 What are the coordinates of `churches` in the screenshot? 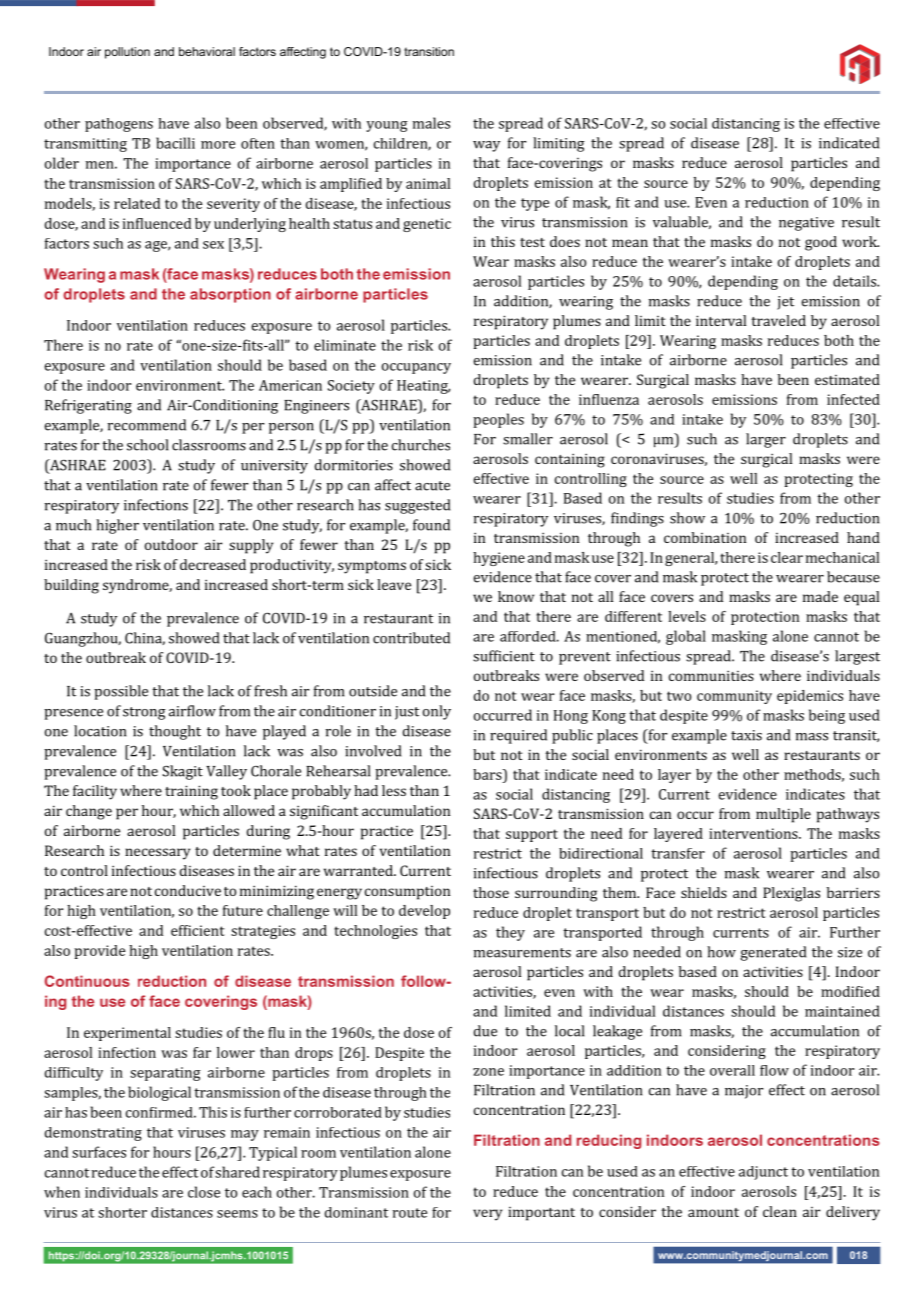 It's located at (421, 445).
